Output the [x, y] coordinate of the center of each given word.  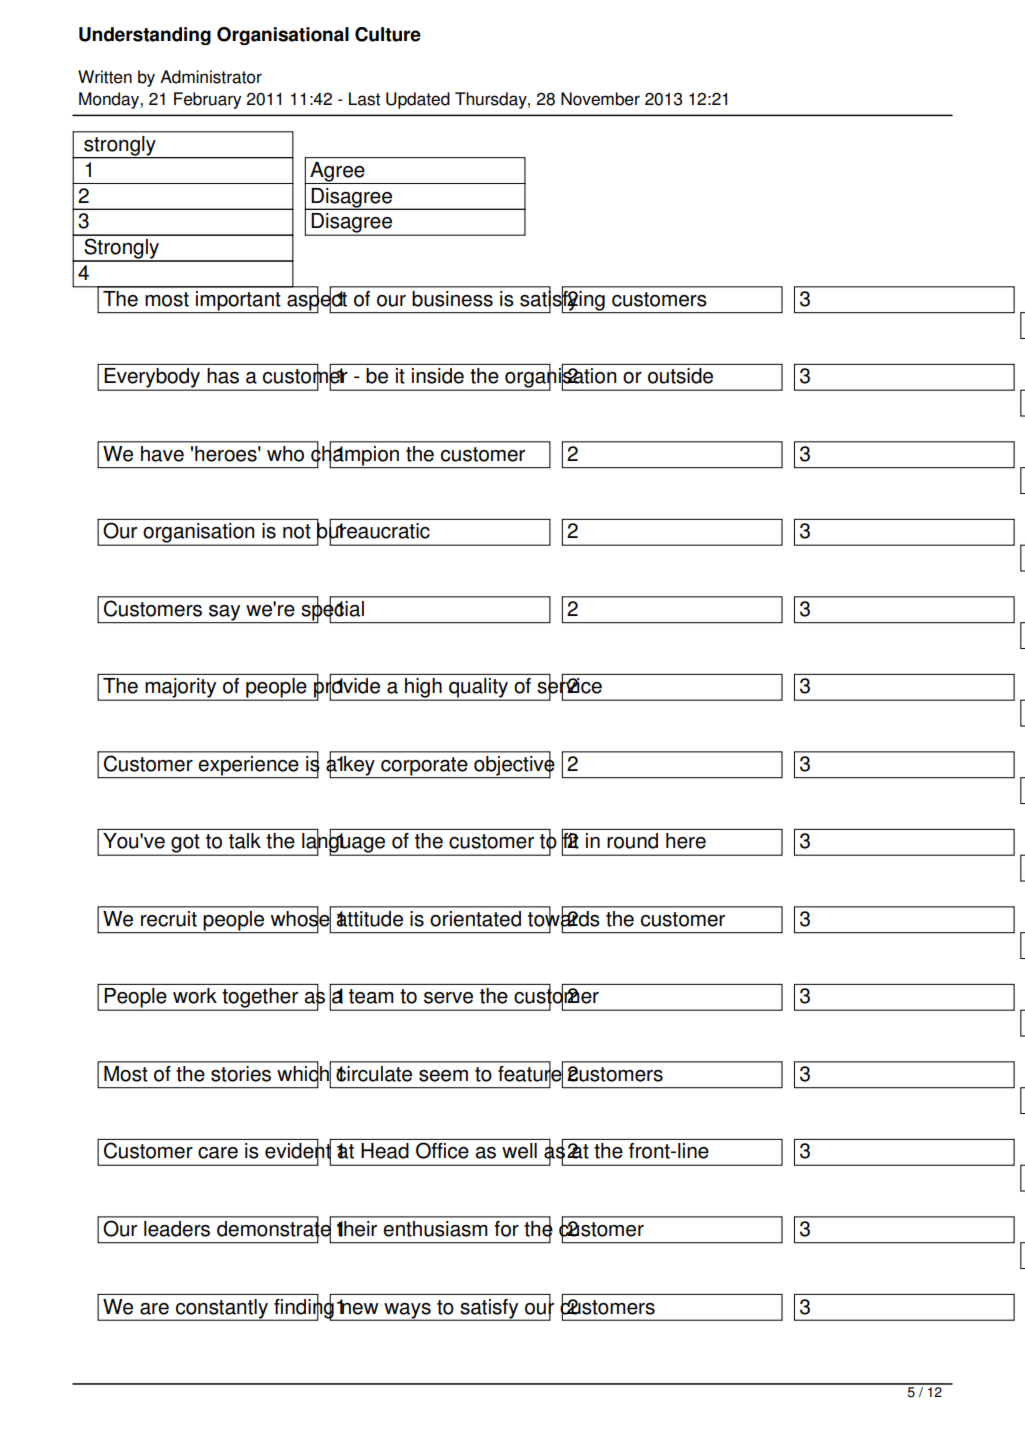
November [600, 99]
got [185, 844]
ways [407, 1311]
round [632, 841]
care [218, 1153]
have [162, 454]
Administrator [211, 77]
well [519, 1151]
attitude [370, 919]
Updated [418, 100]
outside [680, 376]
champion [355, 455]
